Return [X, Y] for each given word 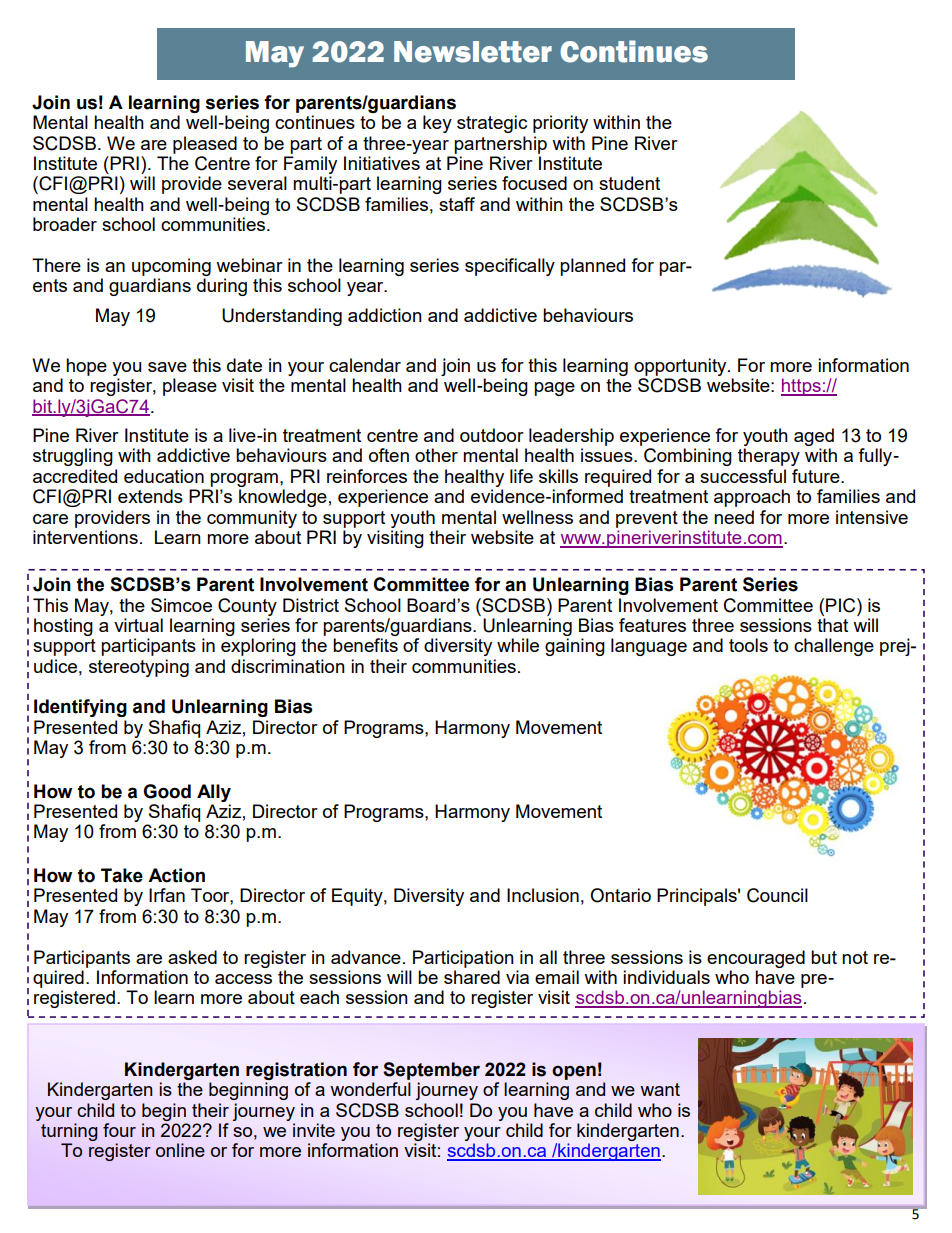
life [521, 476]
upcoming [171, 267]
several [257, 183]
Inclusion [543, 895]
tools [748, 645]
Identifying [80, 708]
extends [150, 496]
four [119, 1130]
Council [777, 895]
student [629, 183]
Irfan [167, 895]
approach [752, 498]
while [518, 645]
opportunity [681, 367]
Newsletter [473, 52]
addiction [385, 315]
